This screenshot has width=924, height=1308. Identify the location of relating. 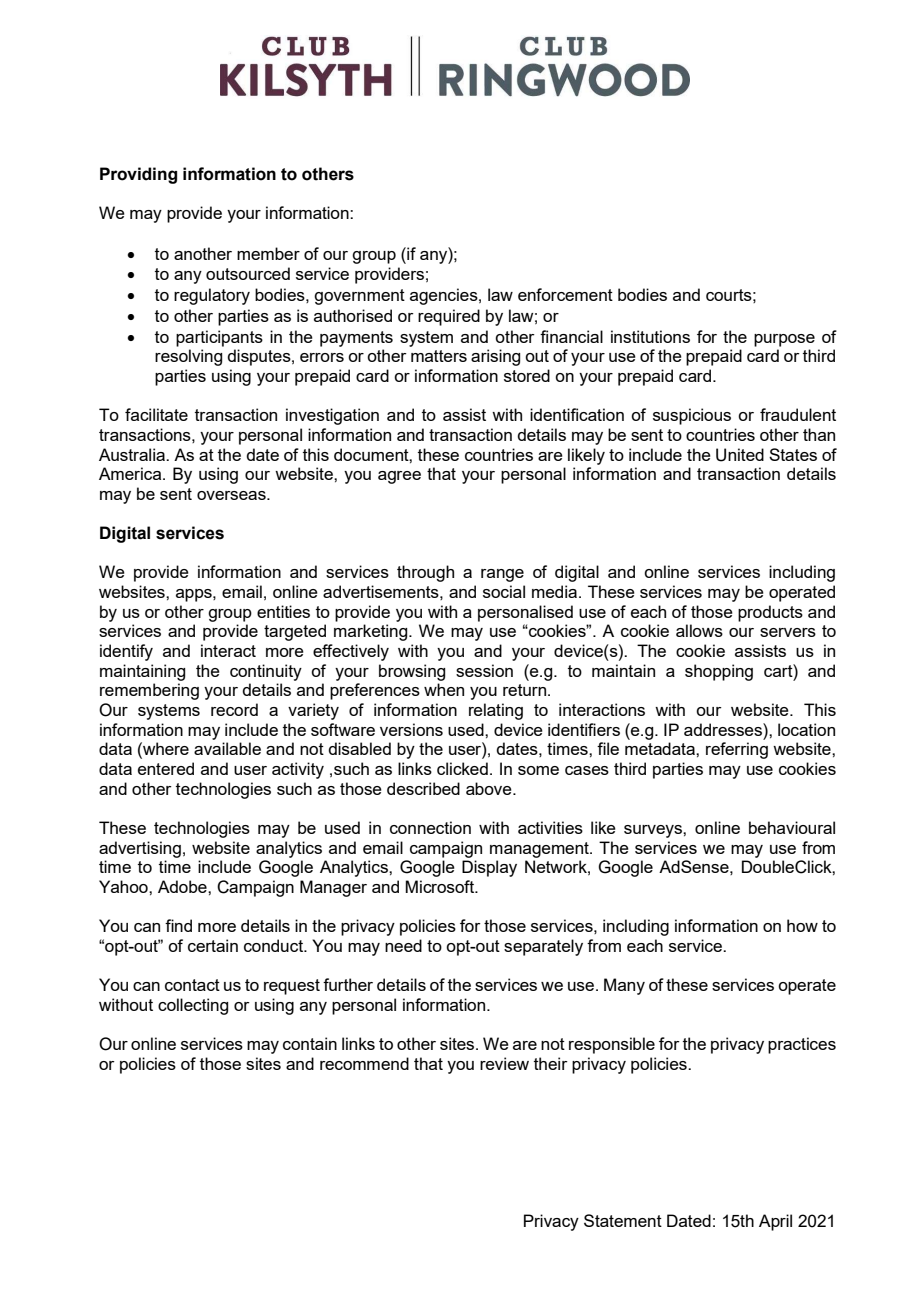
(496, 711).
